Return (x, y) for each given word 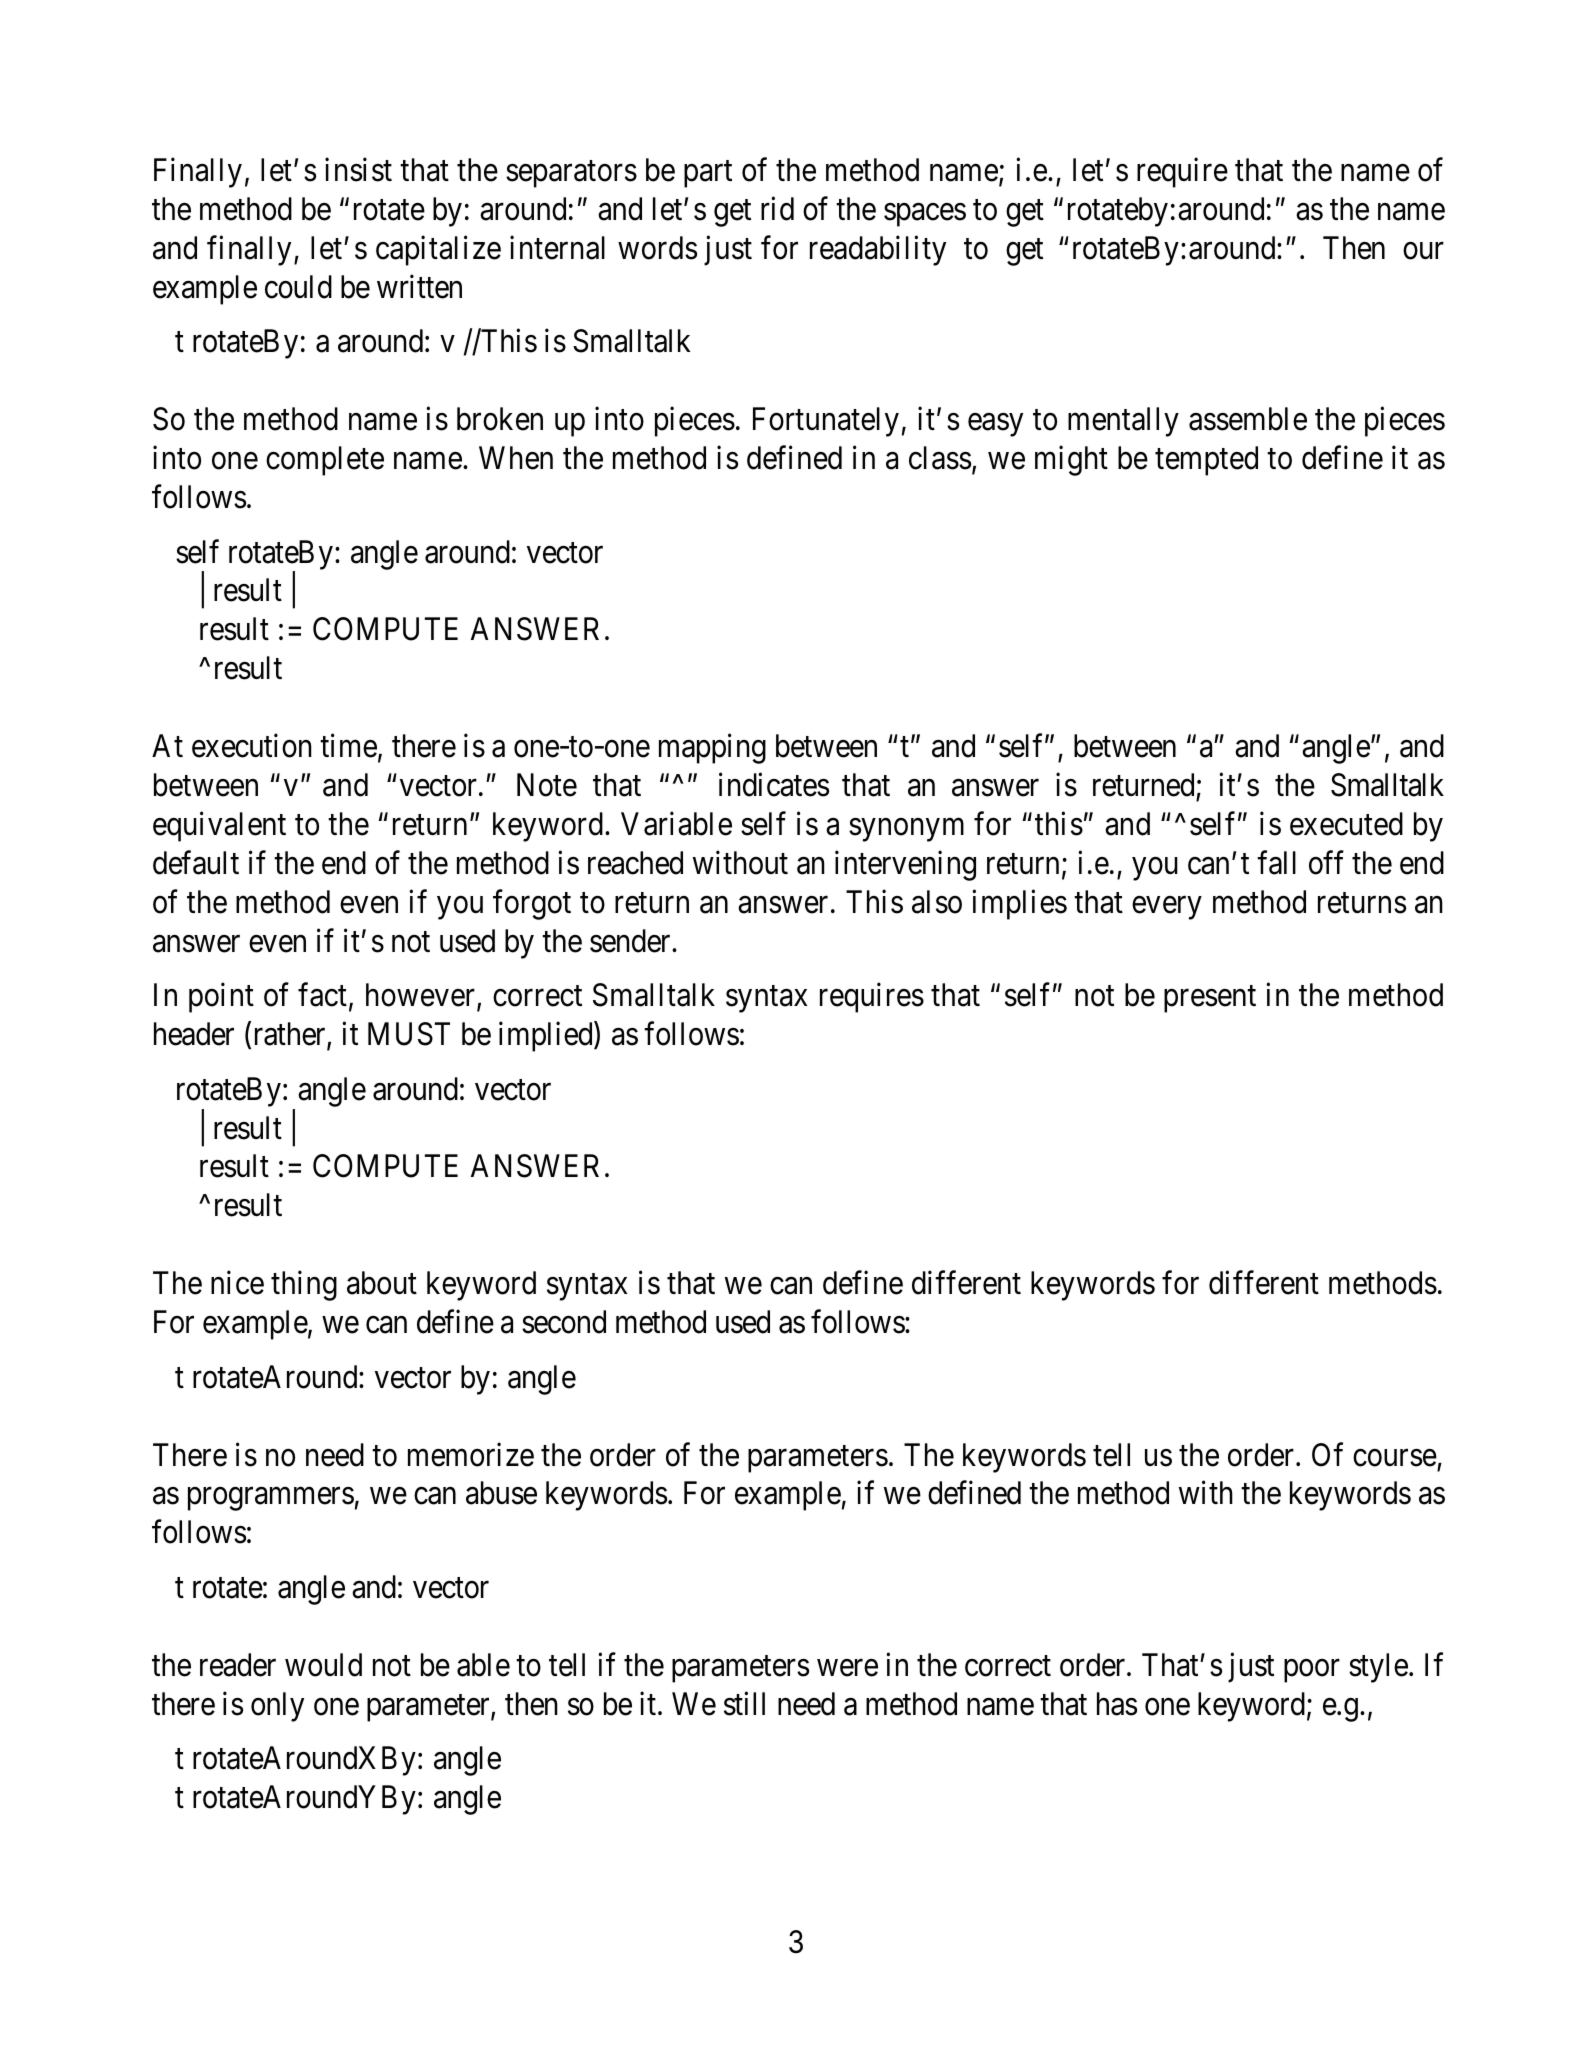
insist (358, 170)
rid (777, 209)
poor (1312, 1671)
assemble (1248, 419)
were (847, 1668)
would (323, 1665)
